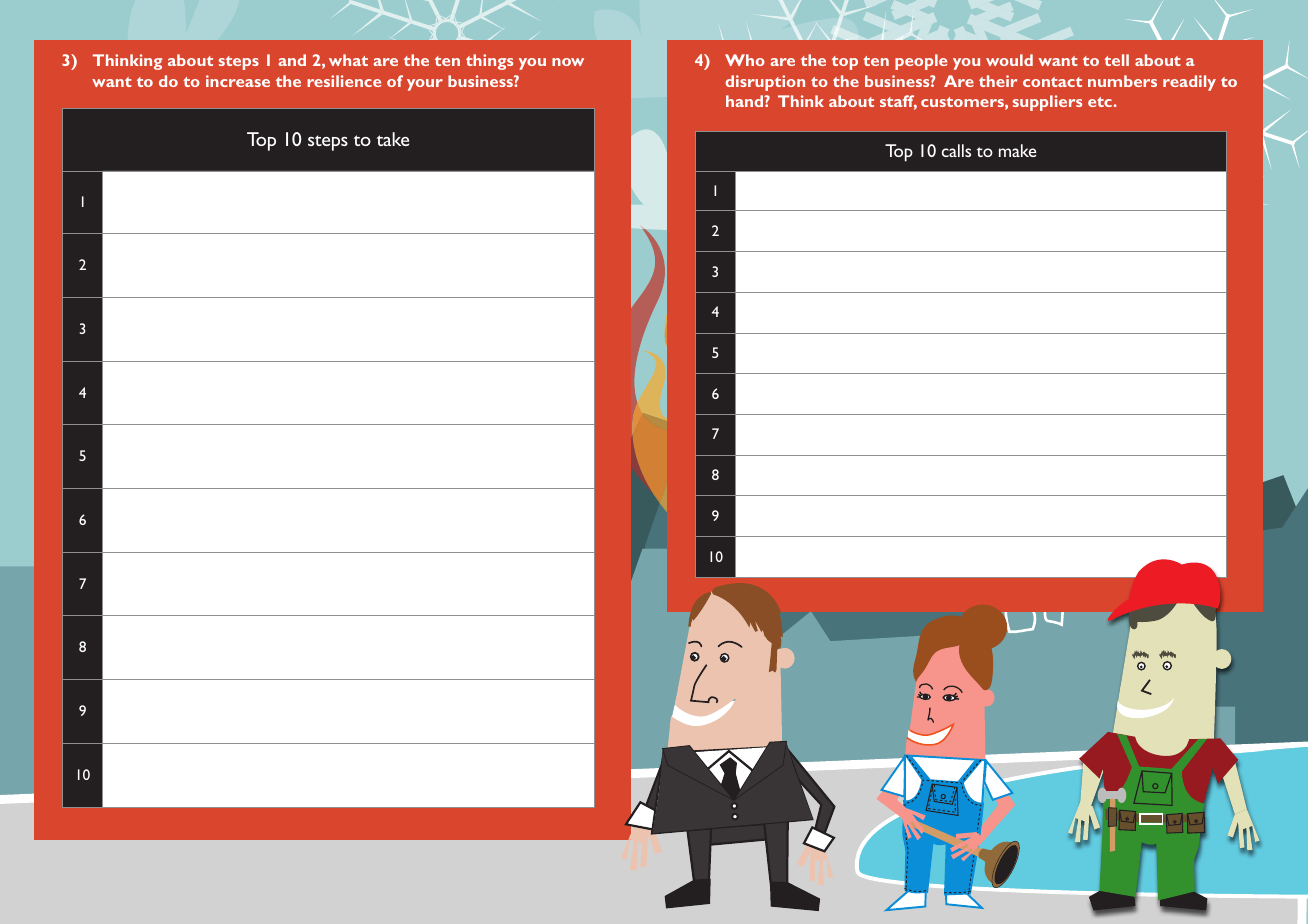 This image has height=924, width=1308. Describe the element at coordinates (1052, 82) in the image. I see `contact` at that location.
